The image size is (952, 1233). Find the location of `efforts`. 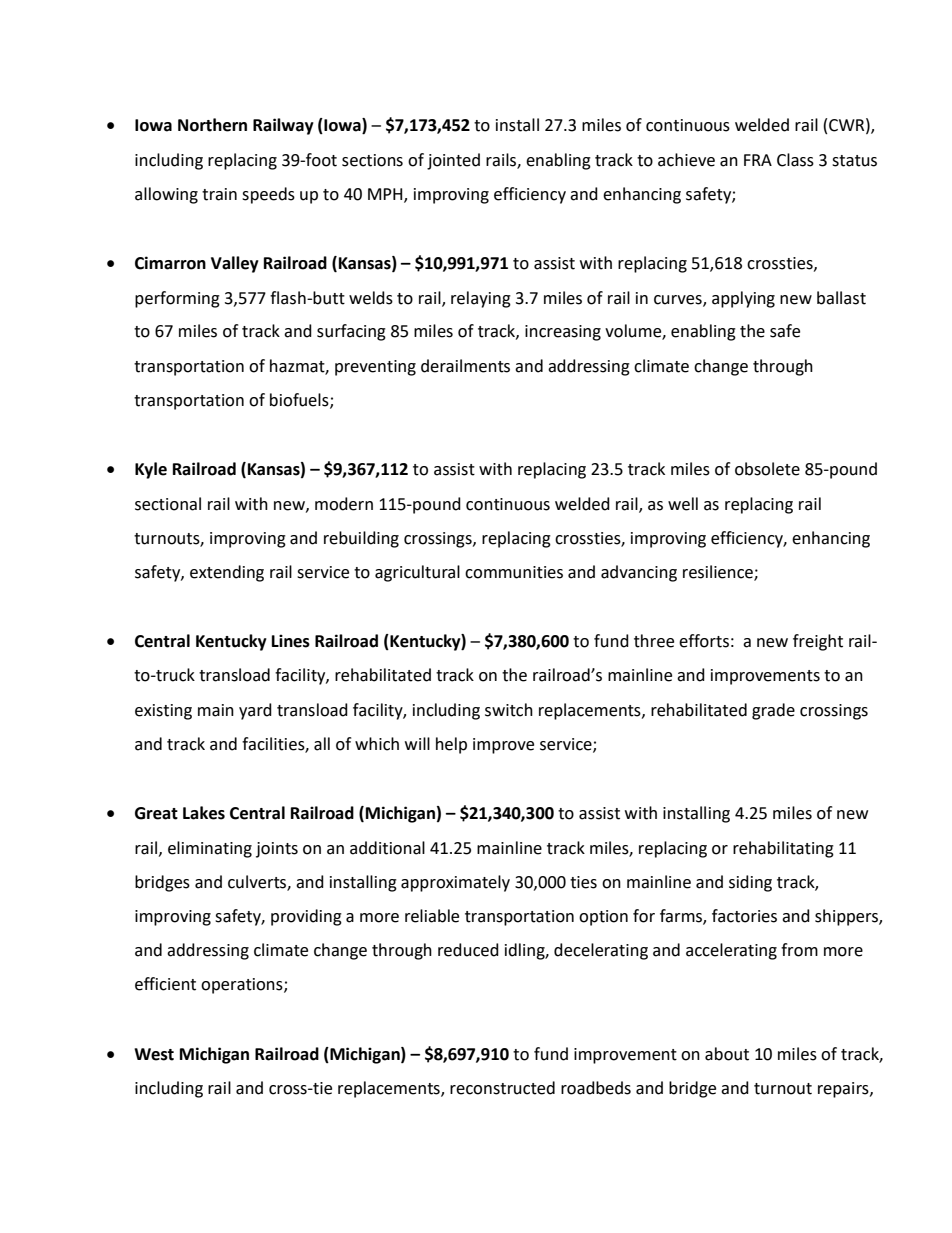

efforts is located at coordinates (704, 641).
